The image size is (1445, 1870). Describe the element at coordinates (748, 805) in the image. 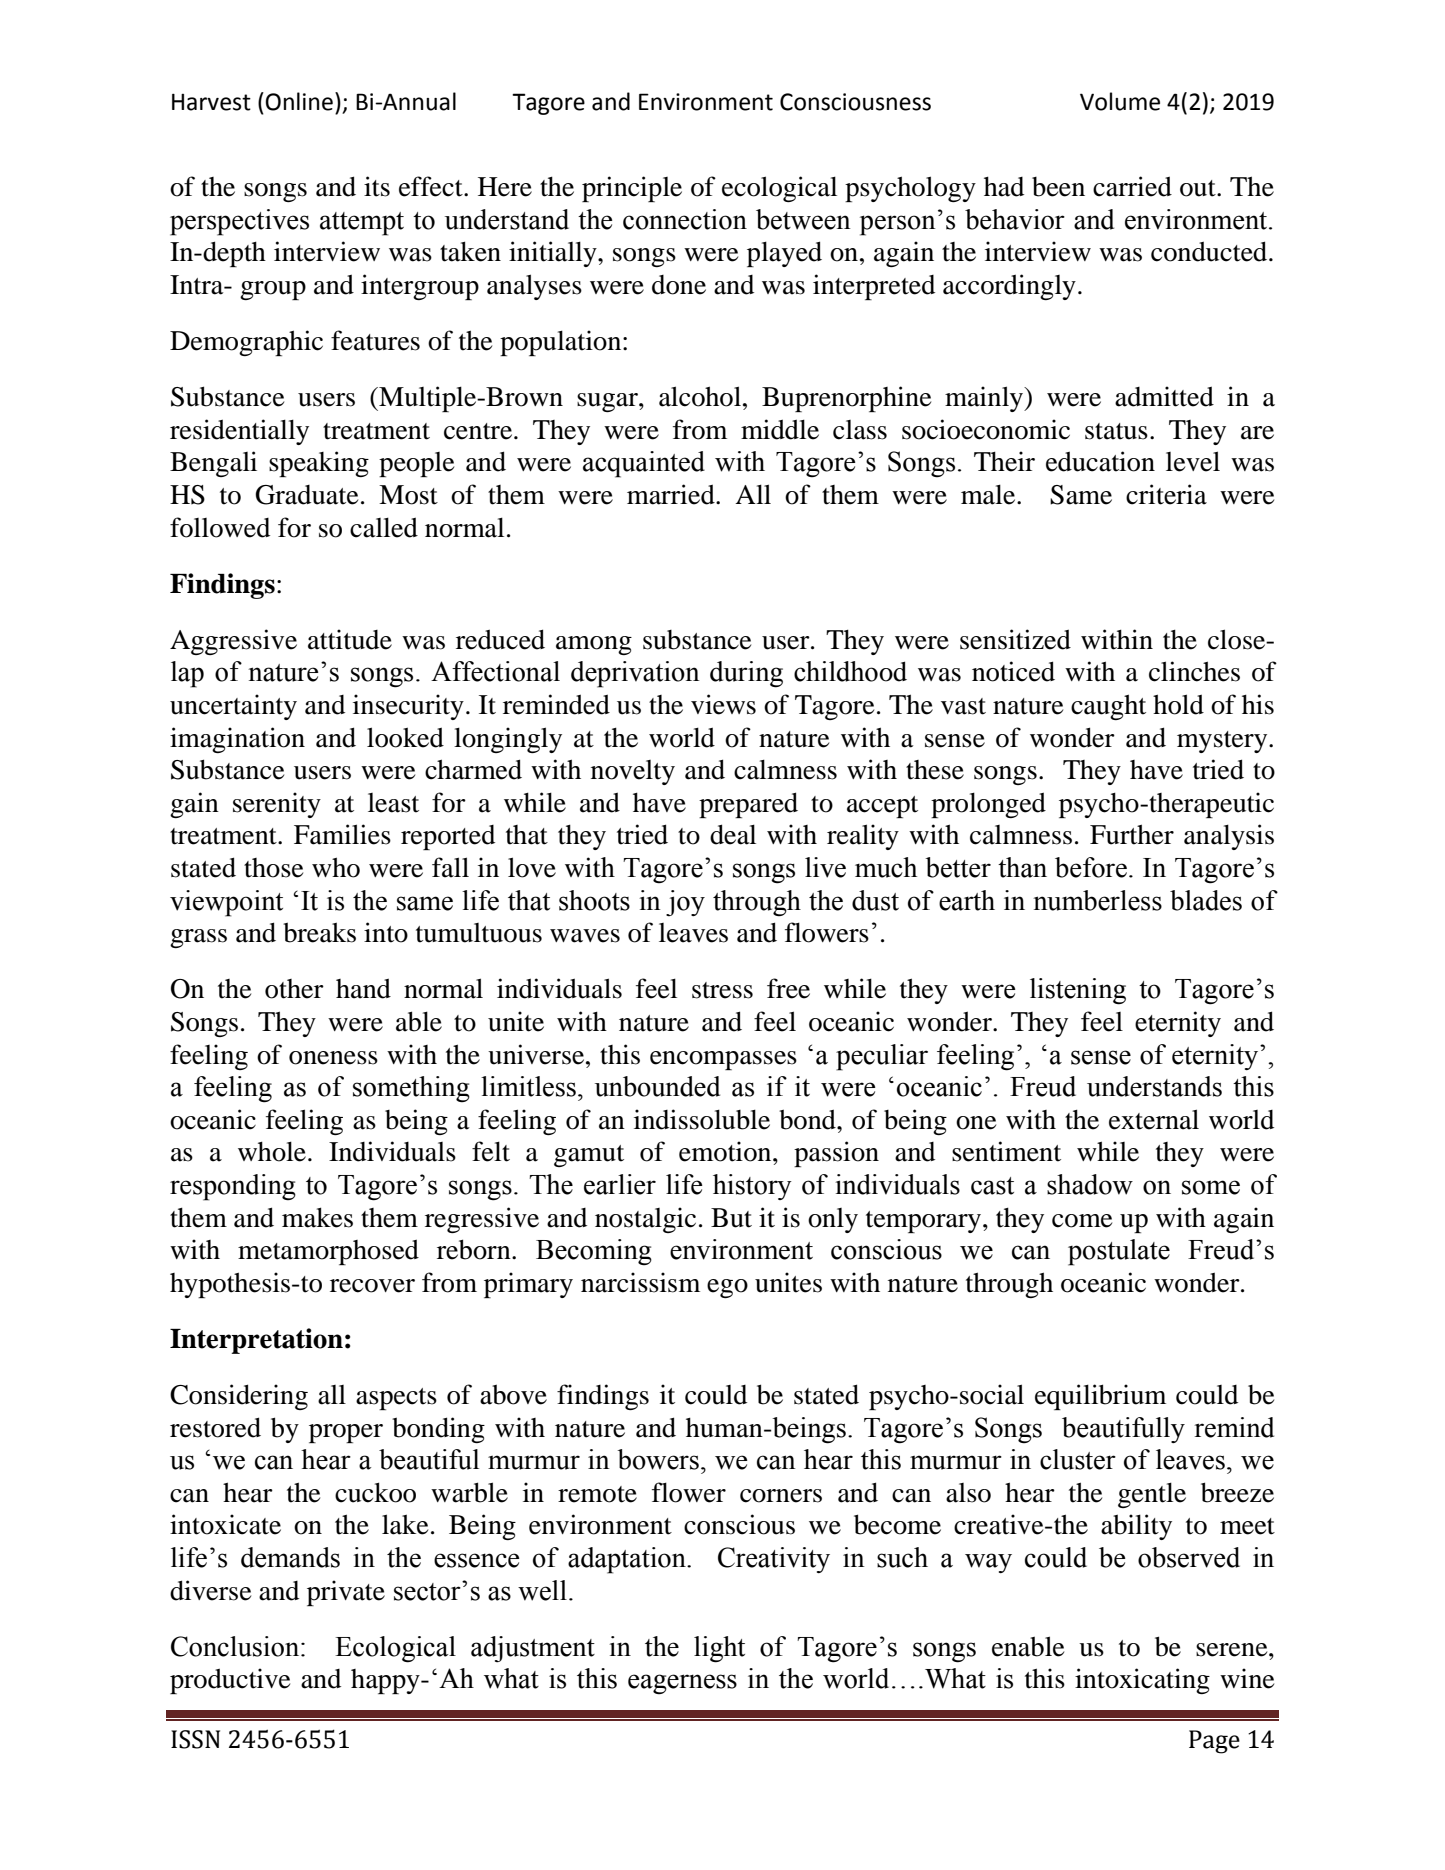

I see `prepared` at that location.
